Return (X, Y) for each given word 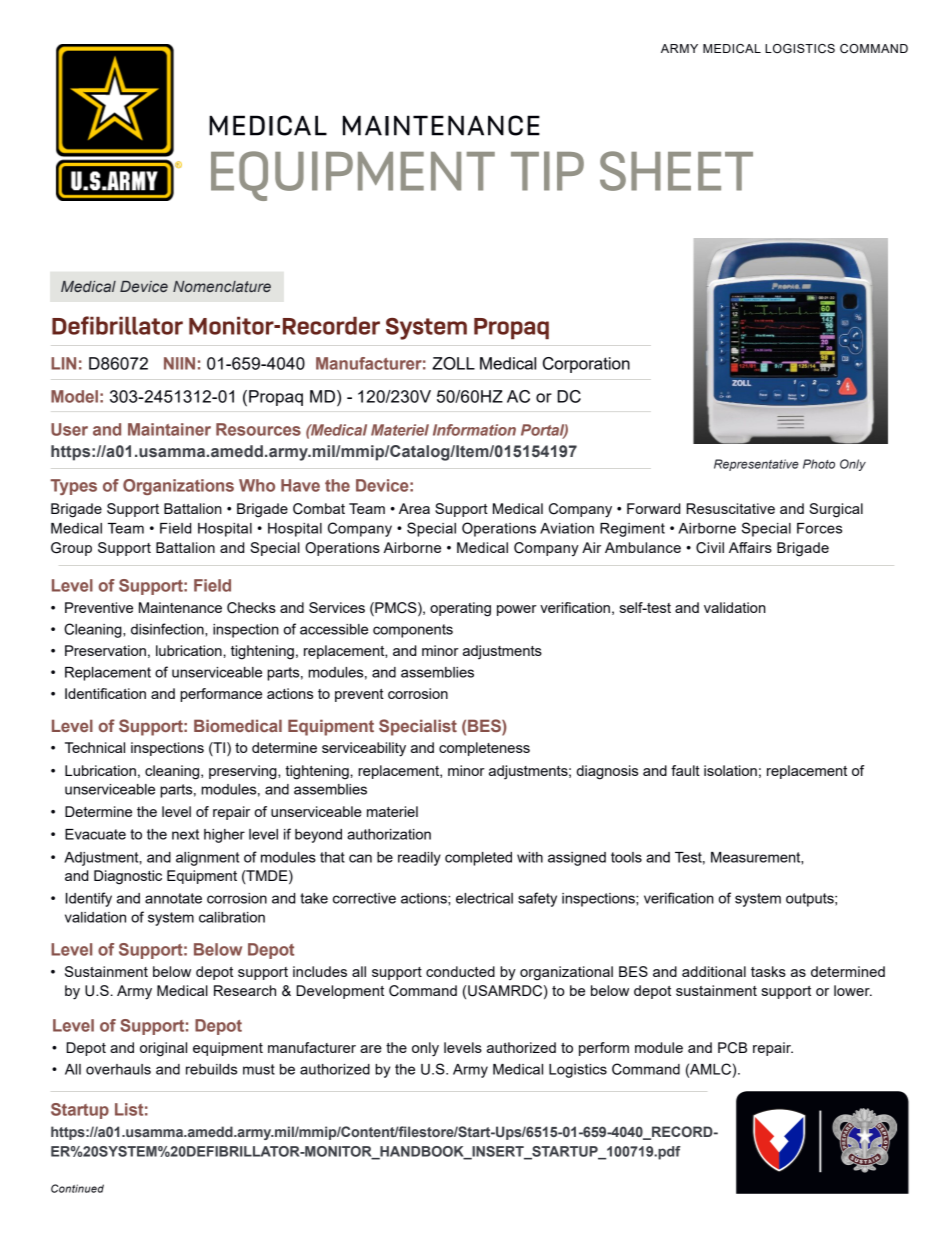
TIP (547, 171)
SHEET (676, 171)
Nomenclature (222, 286)
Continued (77, 1188)
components (413, 631)
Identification (105, 693)
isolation (730, 770)
